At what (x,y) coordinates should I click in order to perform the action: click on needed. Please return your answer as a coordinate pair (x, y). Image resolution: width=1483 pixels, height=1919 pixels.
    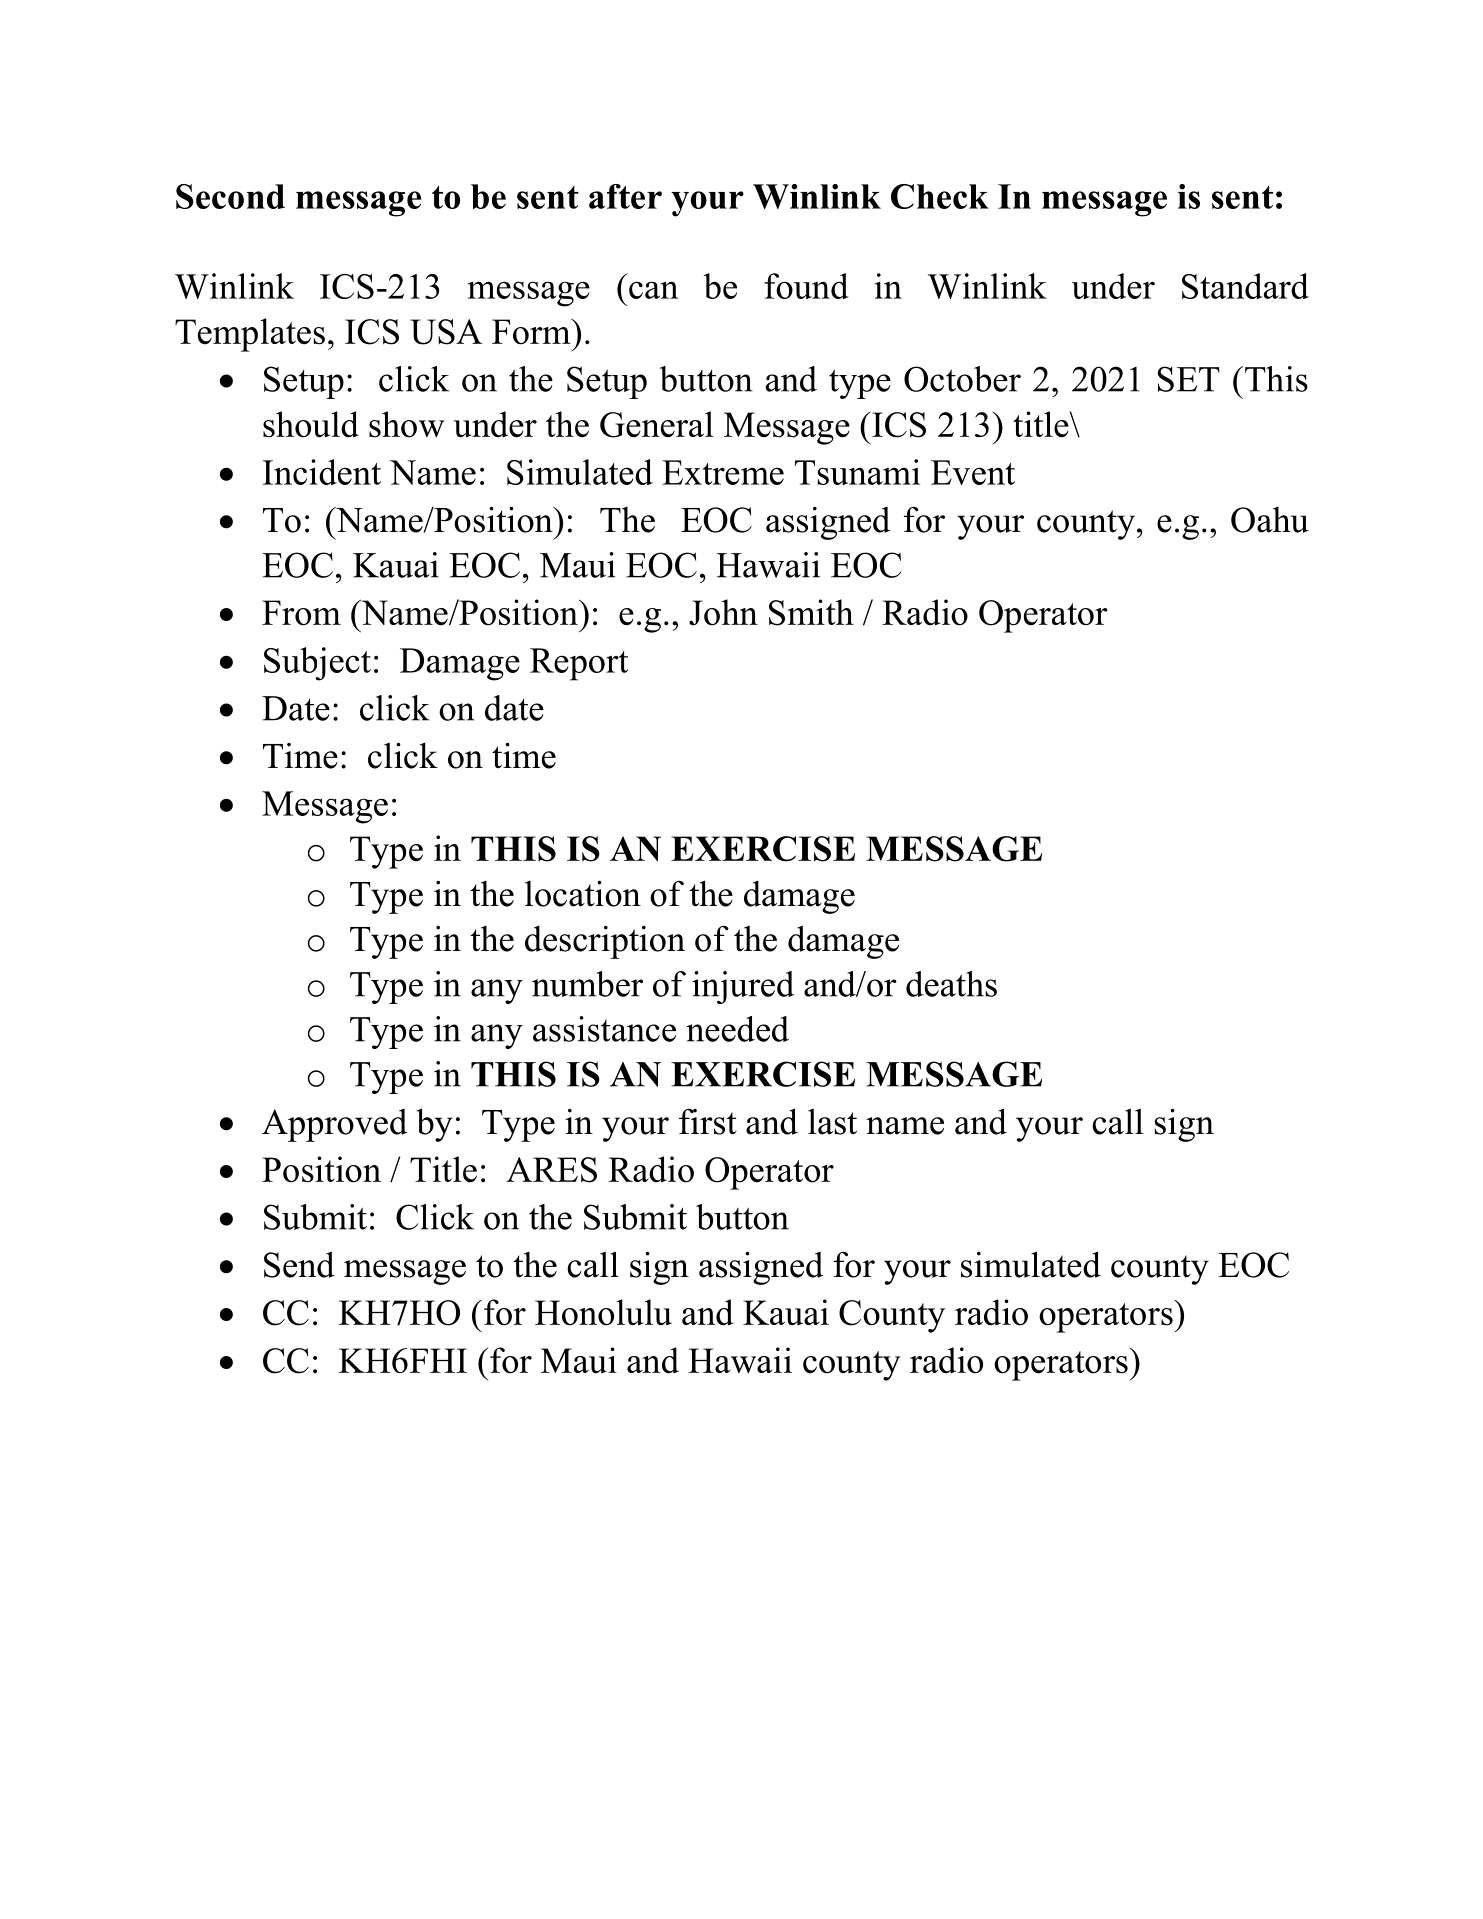
    Looking at the image, I should click on (737, 1029).
